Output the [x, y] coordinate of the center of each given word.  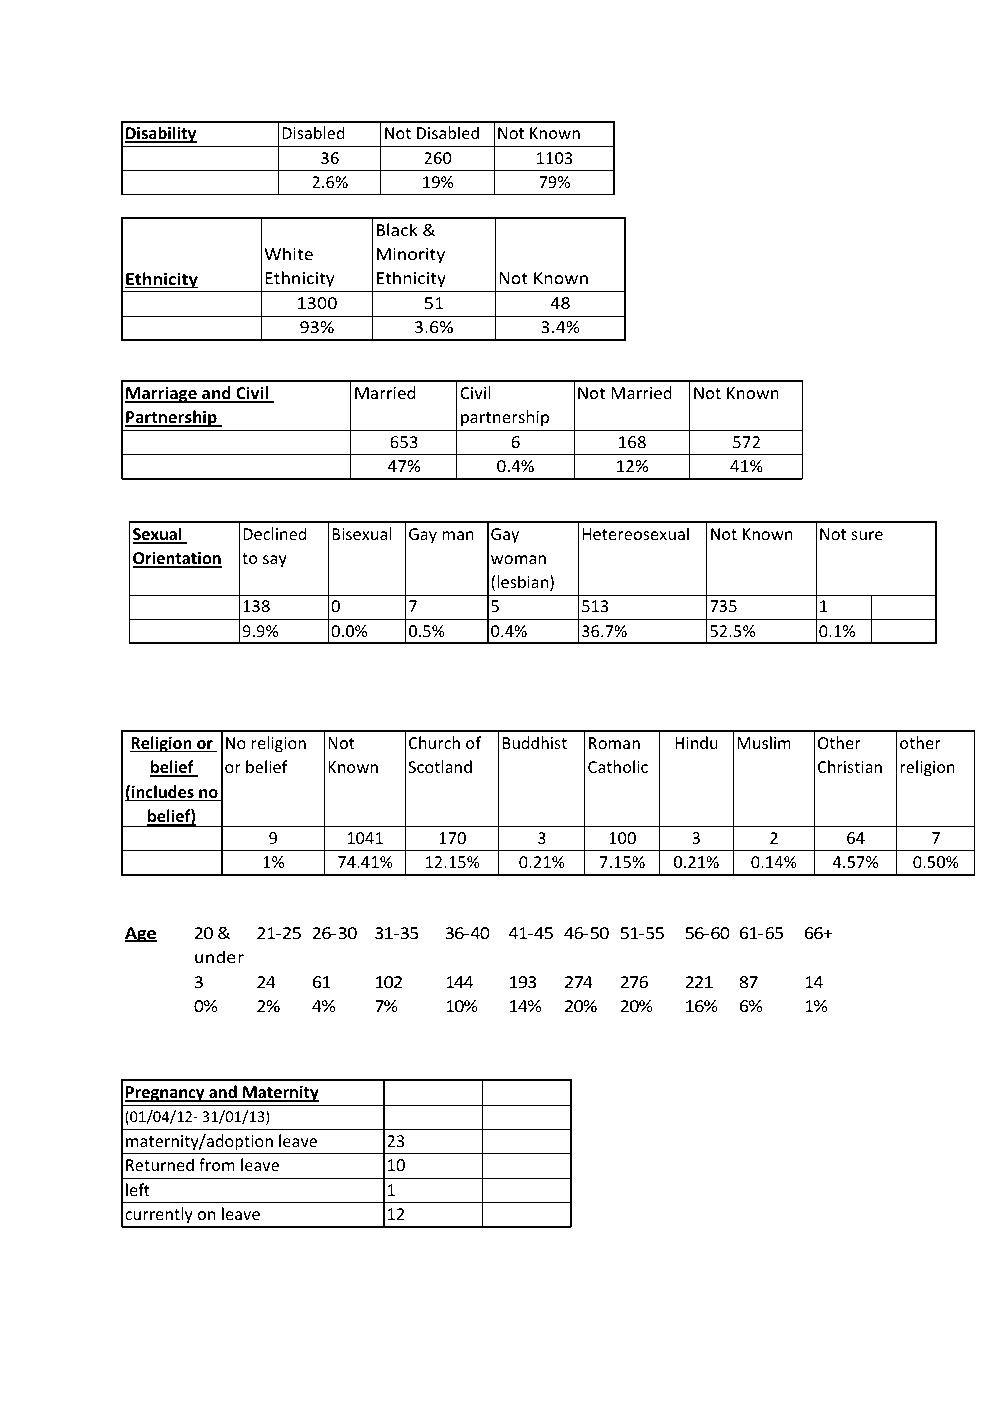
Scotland [440, 766]
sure [867, 535]
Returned [160, 1164]
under [219, 956]
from [217, 1164]
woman [518, 559]
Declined [274, 533]
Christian [850, 766]
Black [397, 229]
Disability [161, 134]
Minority [411, 256]
